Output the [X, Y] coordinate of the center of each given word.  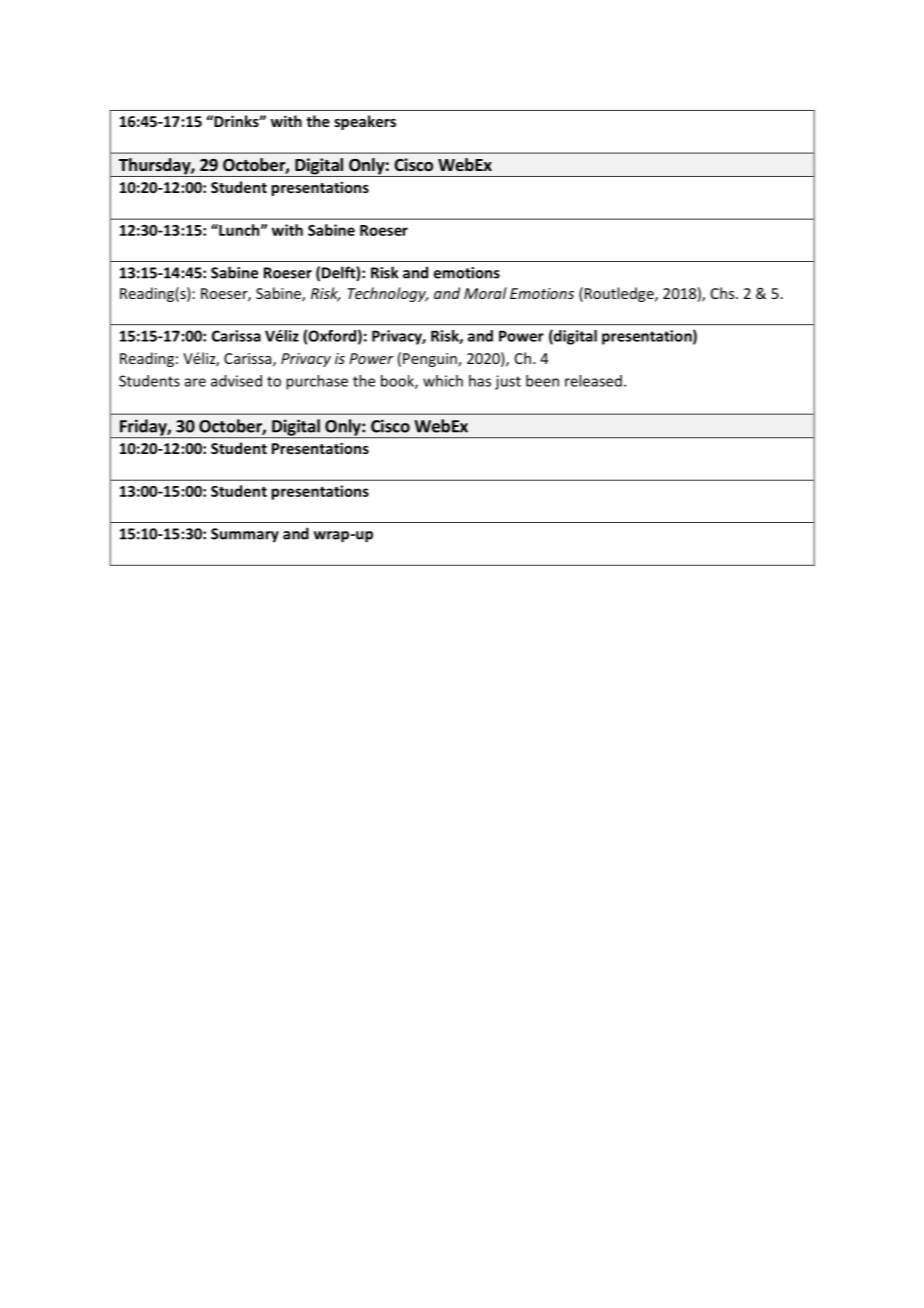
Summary [245, 535]
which [443, 381]
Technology [387, 294]
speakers [365, 122]
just [508, 382]
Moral [485, 293]
